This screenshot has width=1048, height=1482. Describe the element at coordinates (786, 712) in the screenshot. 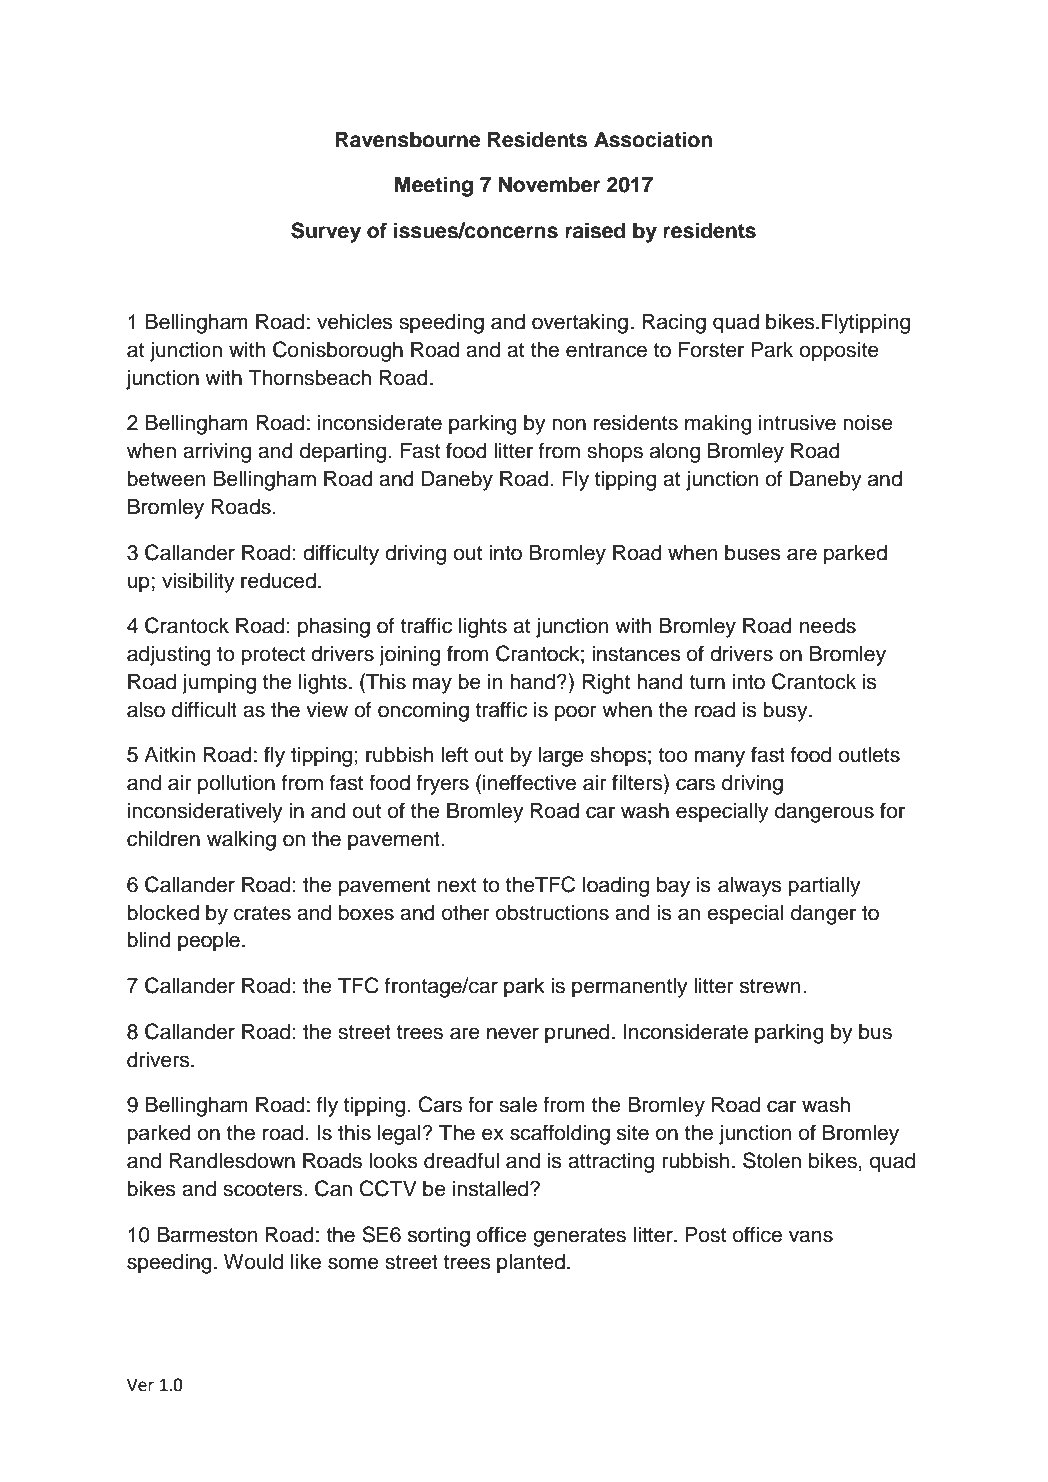

I see `busy` at that location.
